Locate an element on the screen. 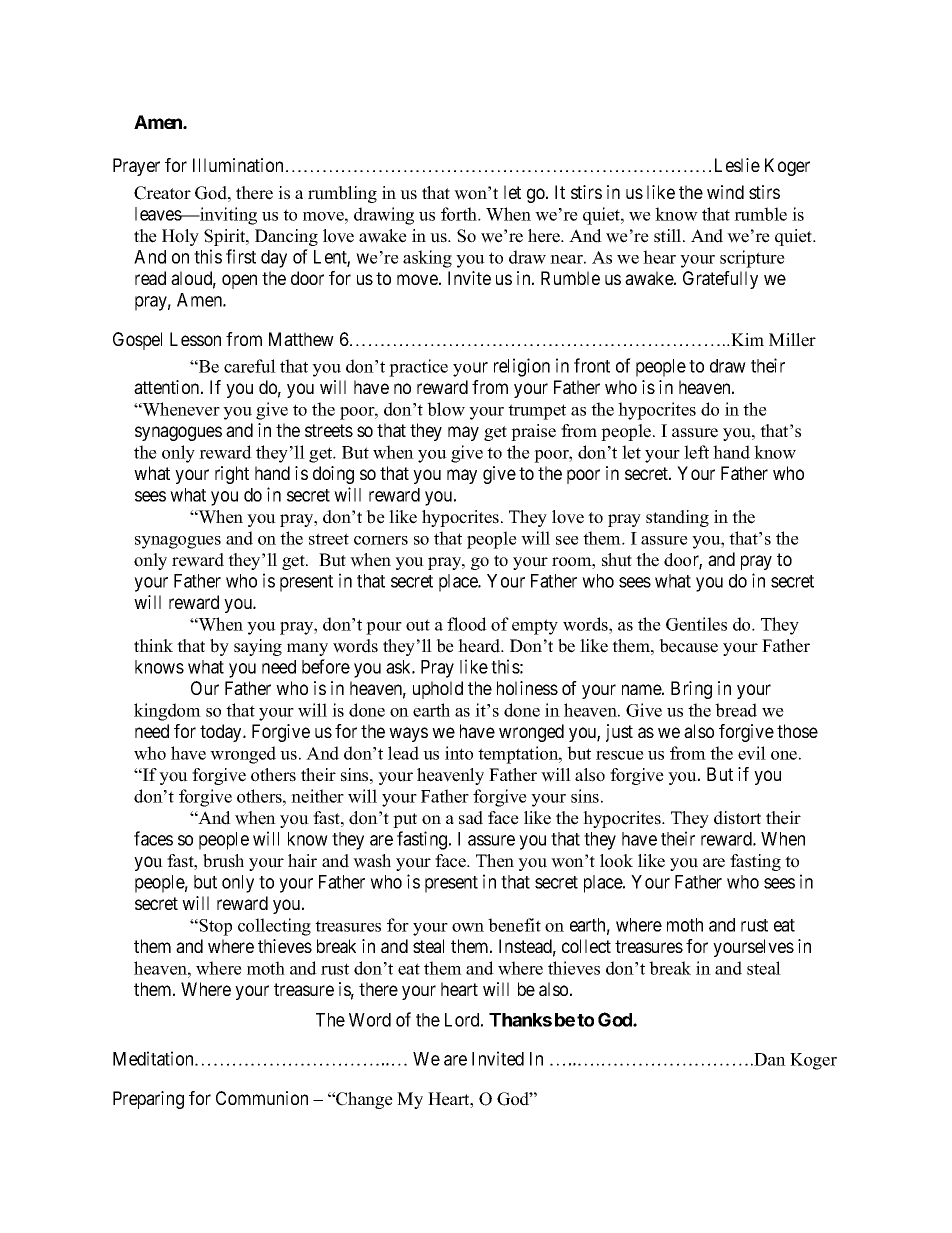 Image resolution: width=952 pixels, height=1233 pixels. benefit is located at coordinates (514, 925).
